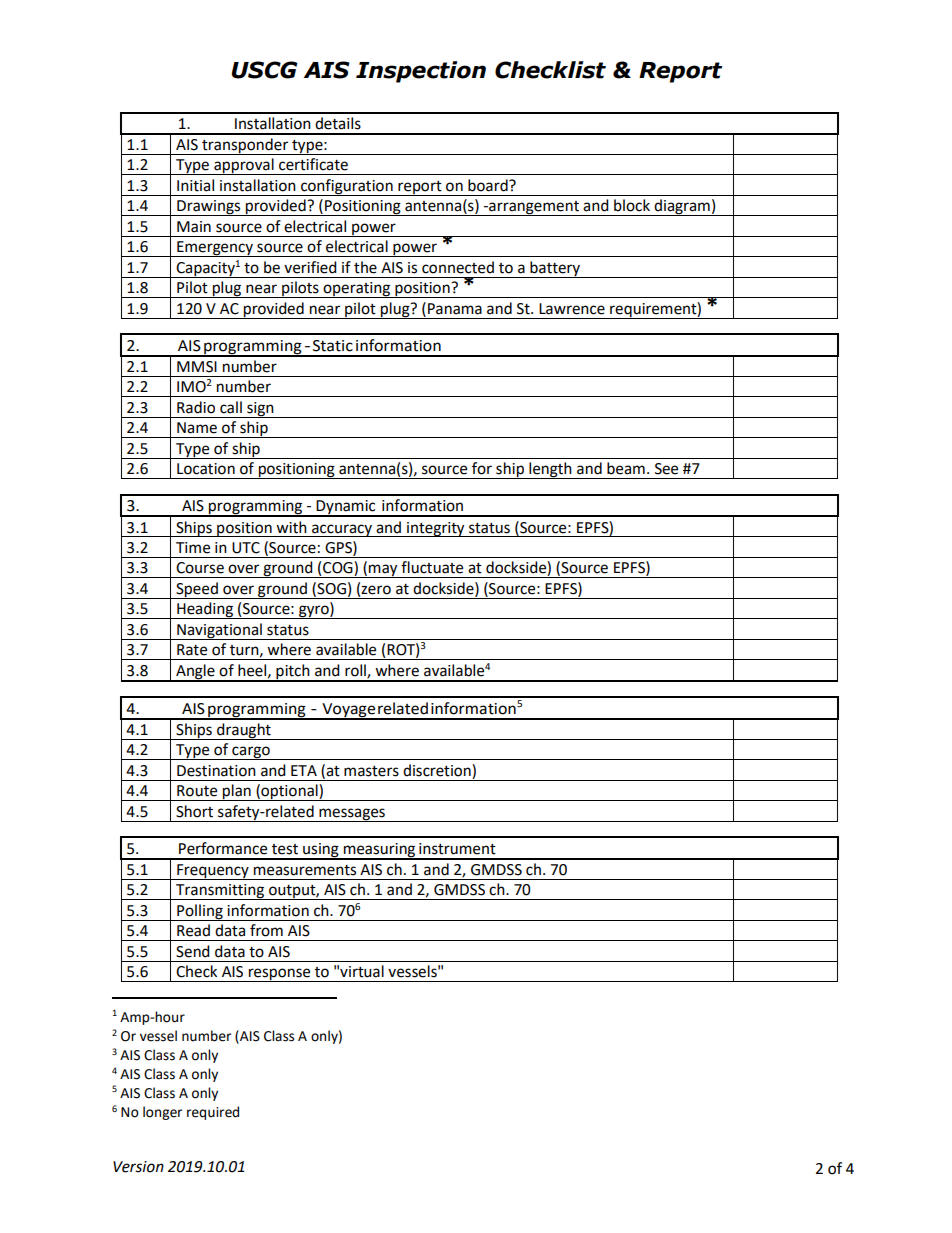 Image resolution: width=952 pixels, height=1233 pixels. What do you see at coordinates (436, 529) in the screenshot?
I see `integrity` at bounding box center [436, 529].
